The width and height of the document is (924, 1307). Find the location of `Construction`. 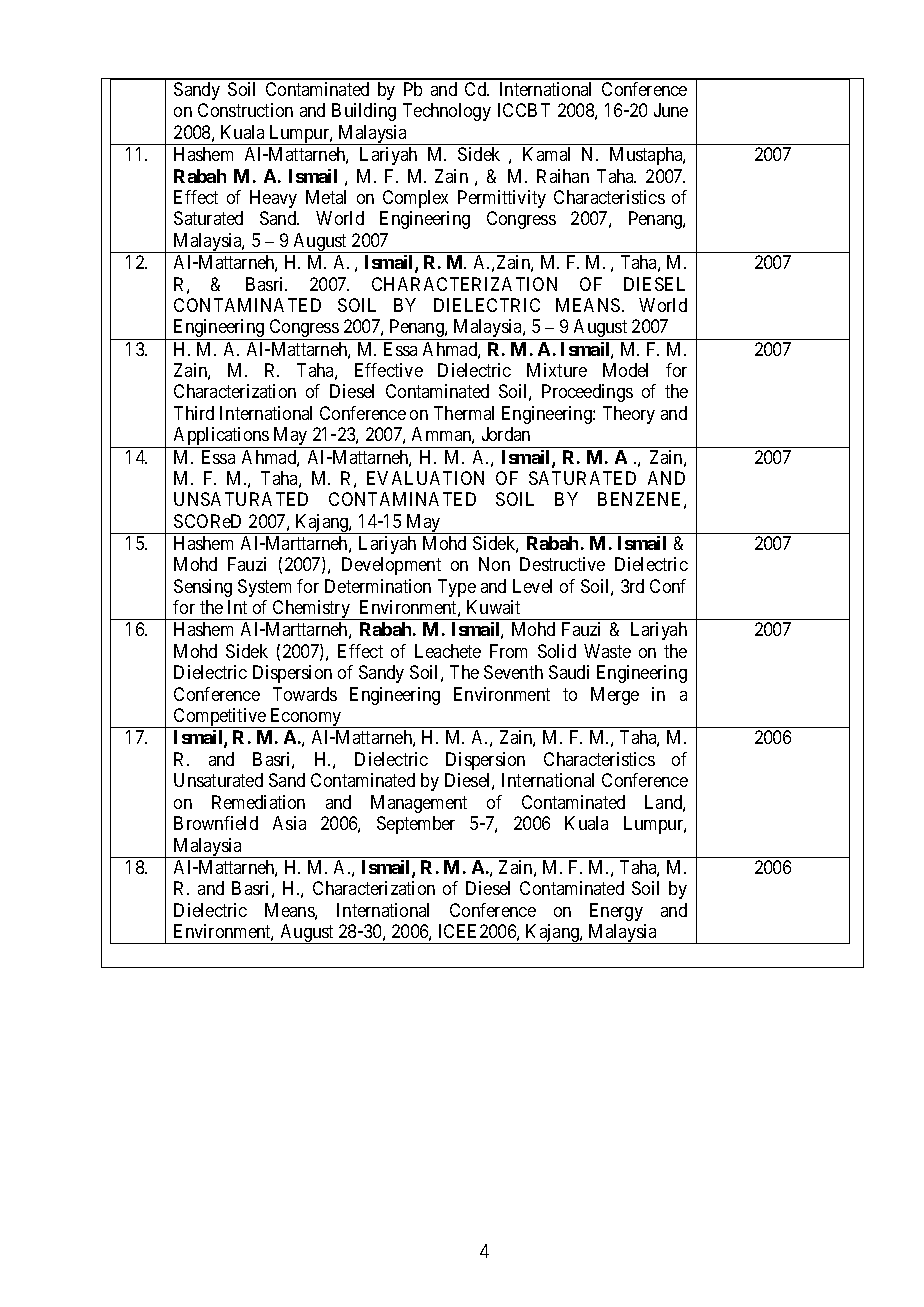

Construction is located at coordinates (245, 110).
